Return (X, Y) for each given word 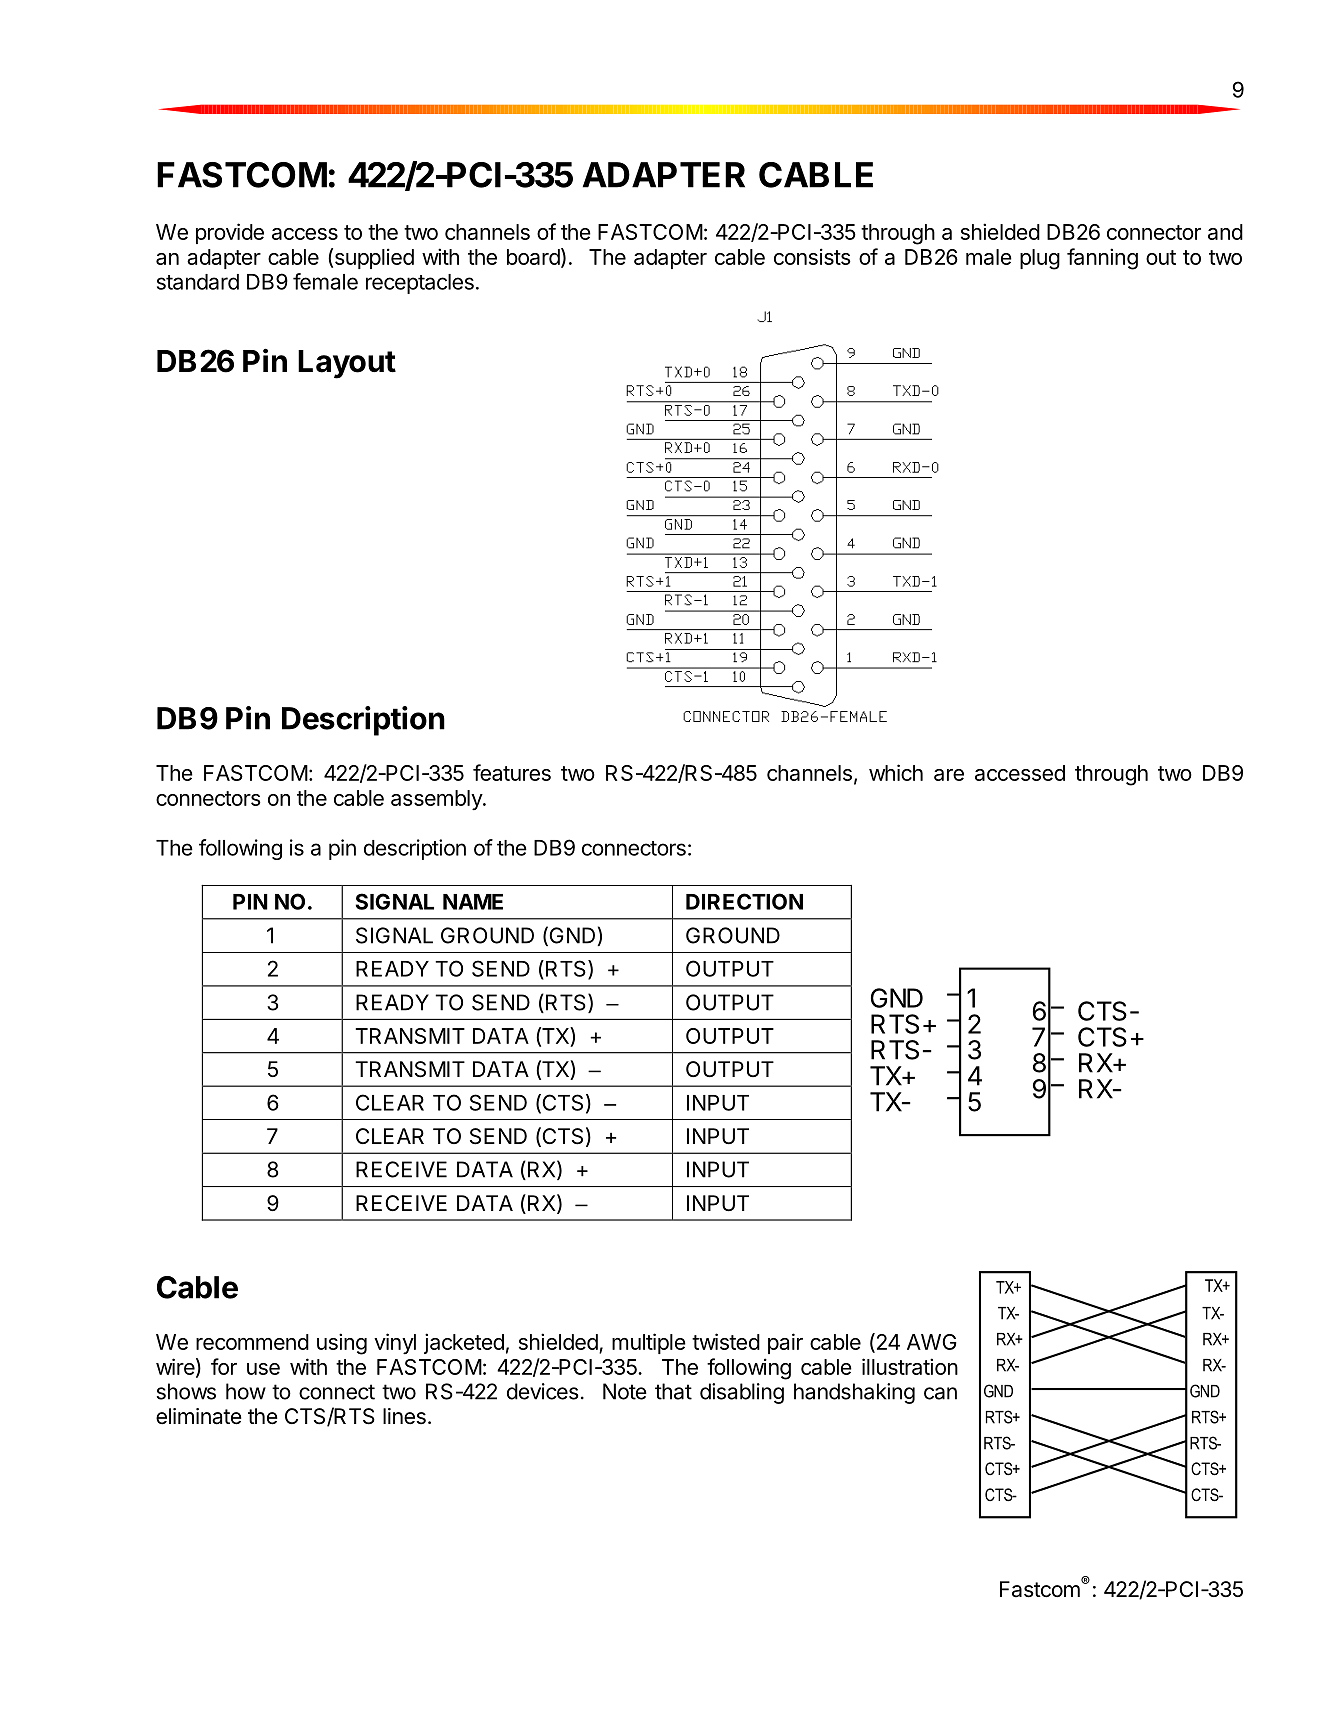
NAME (473, 902)
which (896, 772)
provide (230, 233)
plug (1040, 259)
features (512, 772)
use (263, 1369)
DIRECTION (744, 901)
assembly (437, 800)
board (533, 257)
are (949, 775)
